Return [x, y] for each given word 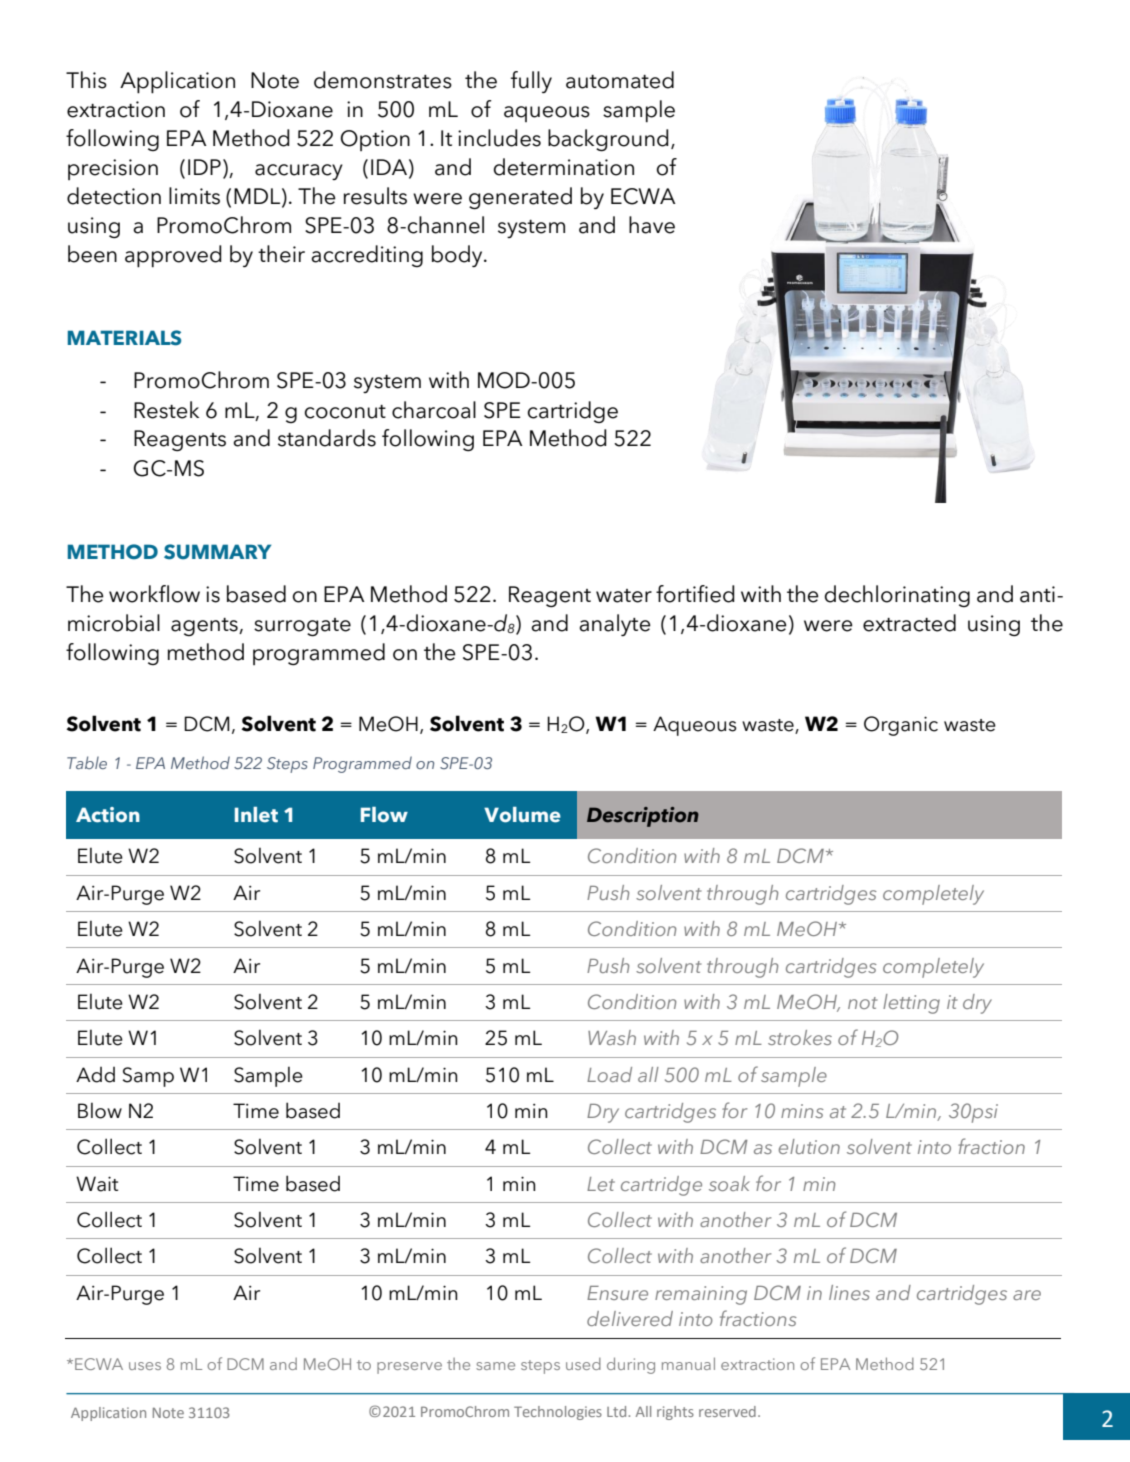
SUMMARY [217, 552]
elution [809, 1146]
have [652, 225]
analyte [615, 625]
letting [911, 1004]
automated [620, 80]
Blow [100, 1110]
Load [609, 1074]
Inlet [256, 815]
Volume [522, 815]
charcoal [434, 410]
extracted [909, 623]
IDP [204, 167]
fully [531, 82]
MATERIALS [124, 338]
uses [145, 1366]
